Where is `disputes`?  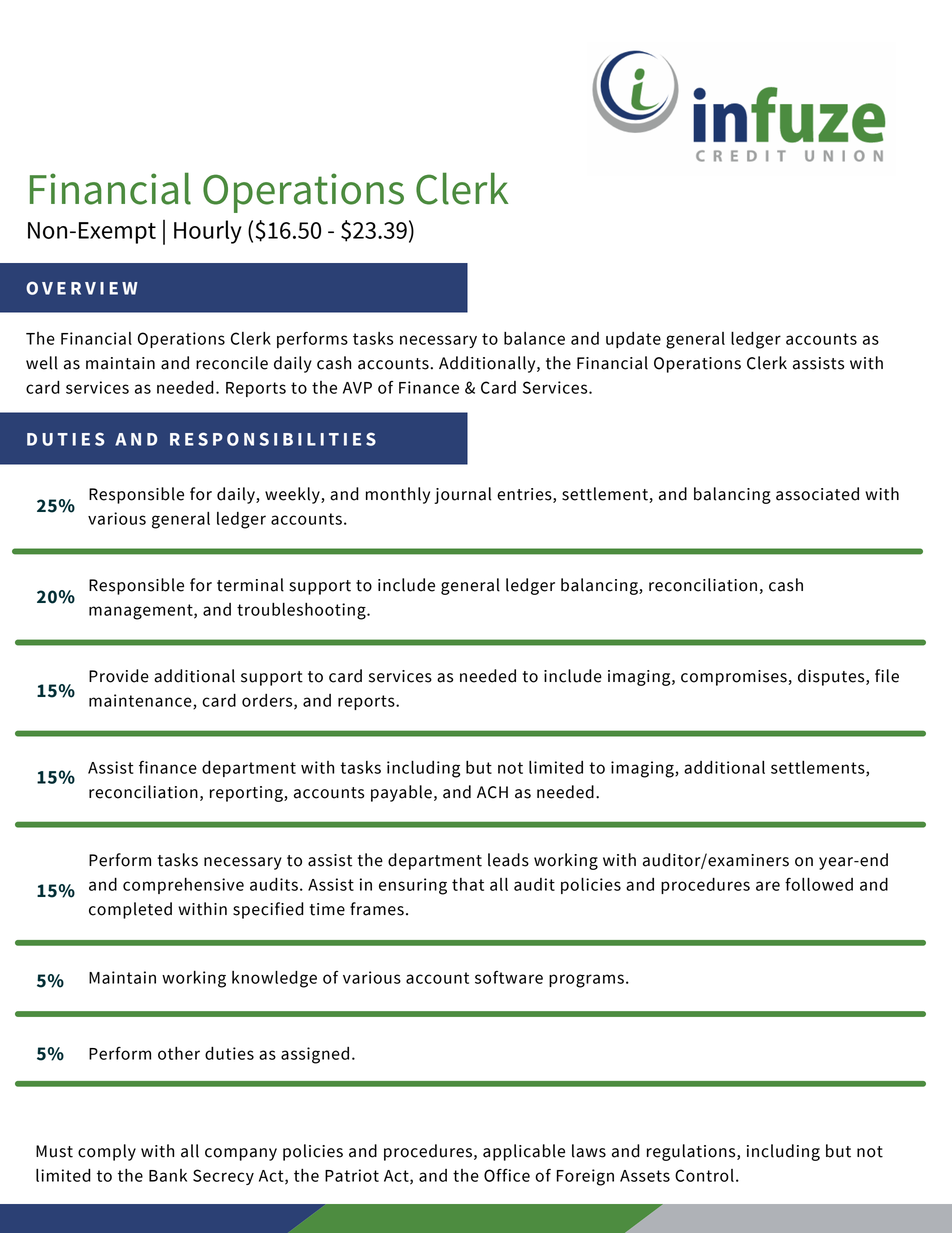
disputes is located at coordinates (832, 677).
